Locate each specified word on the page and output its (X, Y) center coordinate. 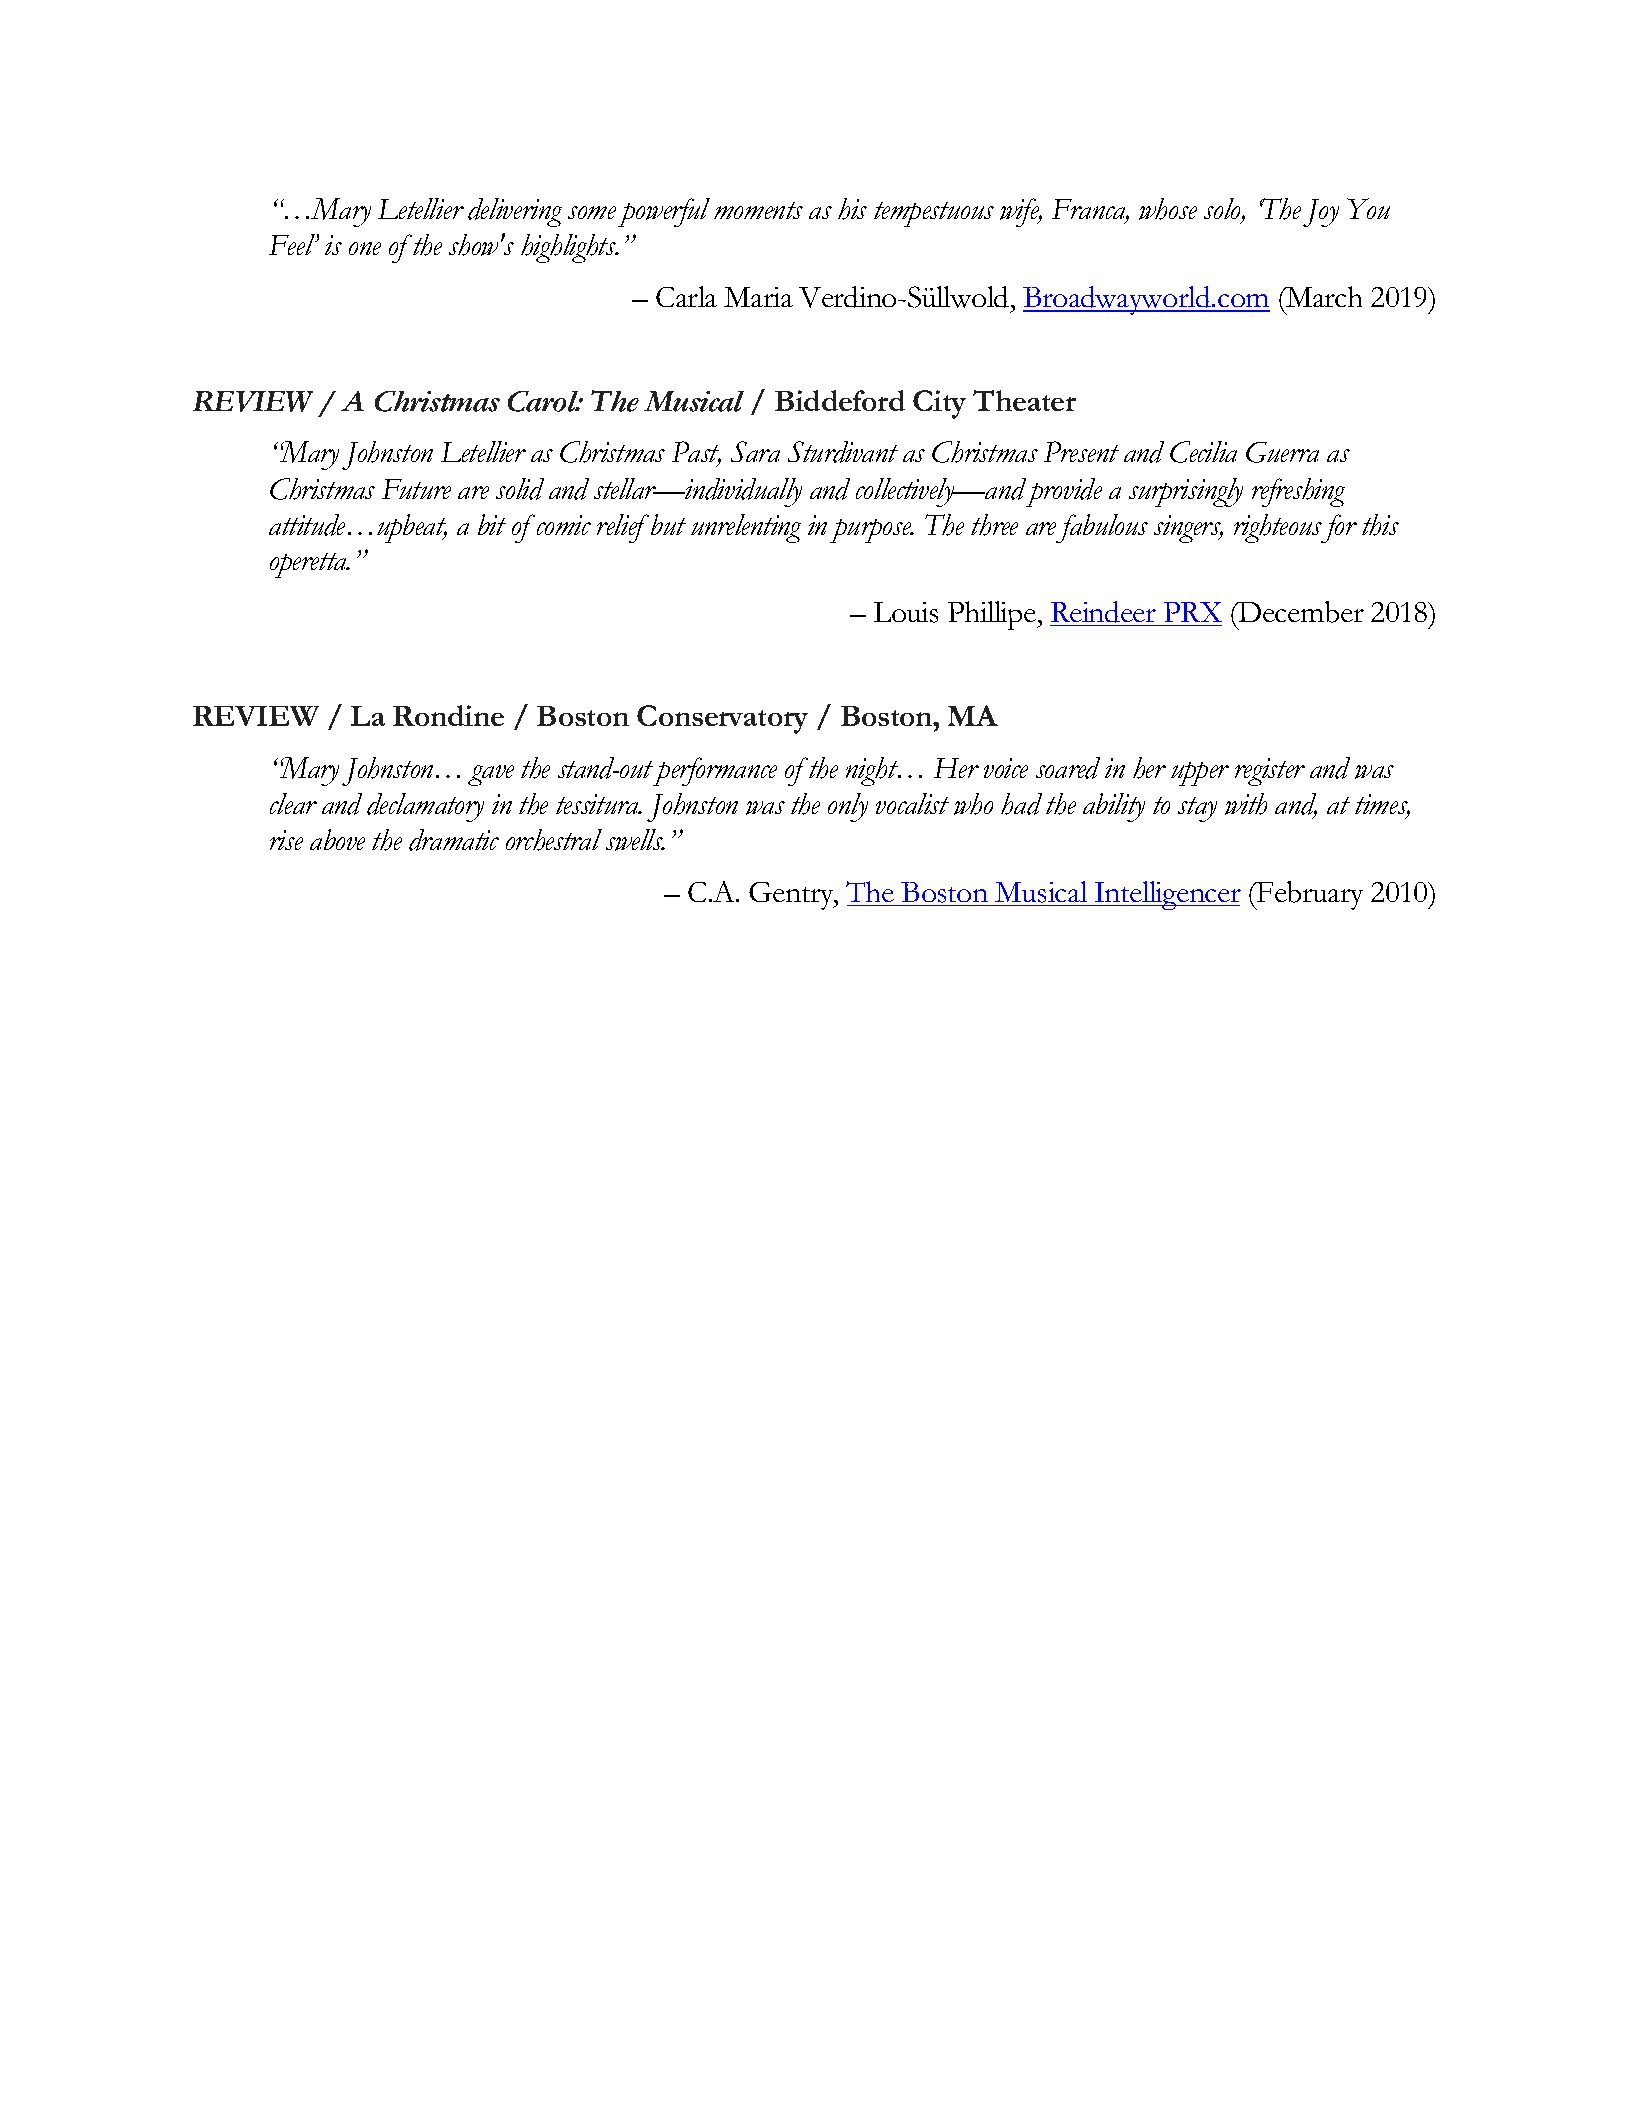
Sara (755, 451)
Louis (906, 612)
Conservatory (722, 719)
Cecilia (1203, 452)
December (1300, 612)
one (365, 248)
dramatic (454, 840)
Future (416, 489)
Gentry (792, 896)
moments (758, 210)
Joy (1321, 213)
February (1309, 895)
